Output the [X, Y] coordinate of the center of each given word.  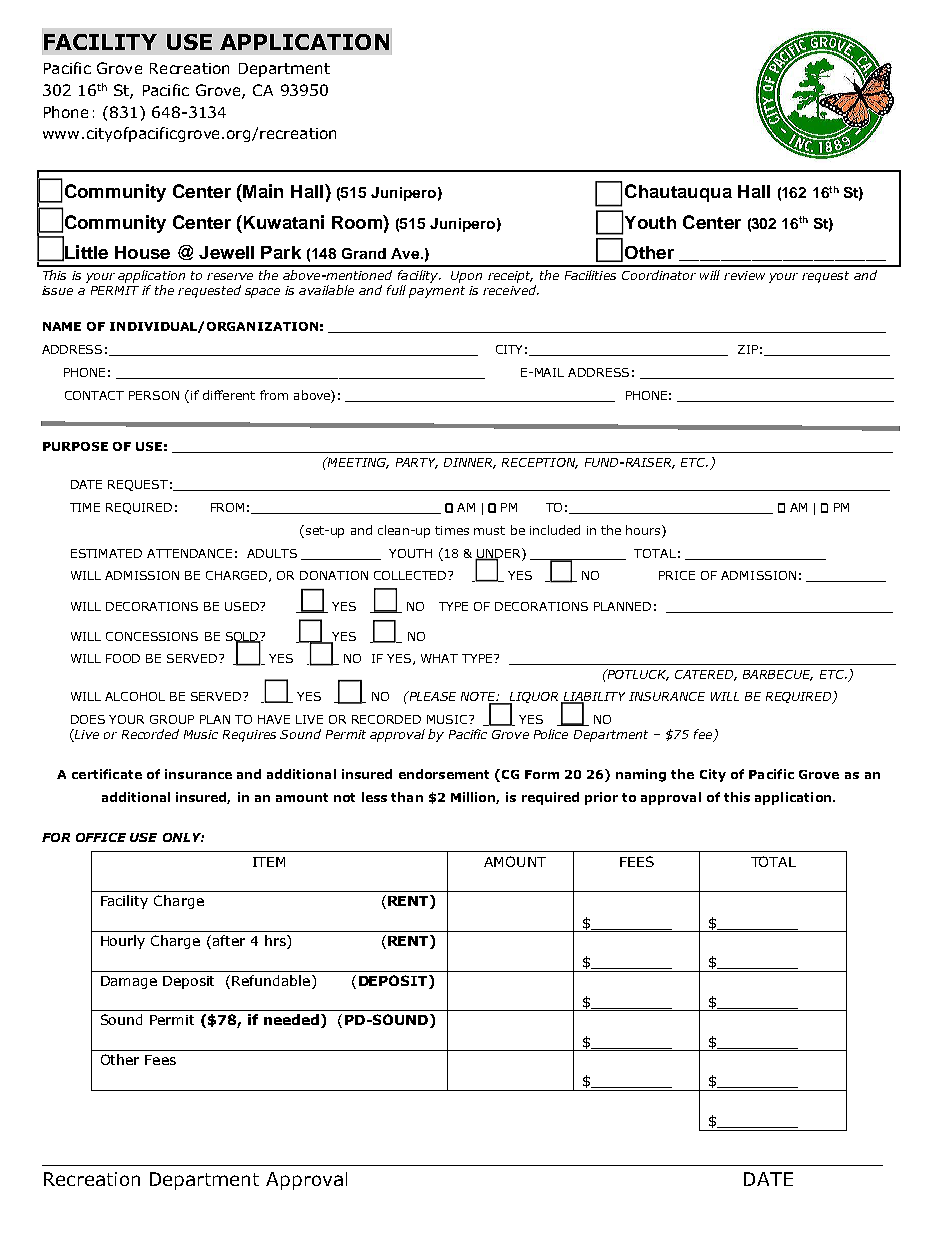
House [142, 252]
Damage [129, 982]
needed [291, 1019]
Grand [364, 253]
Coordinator [659, 275]
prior [601, 798]
